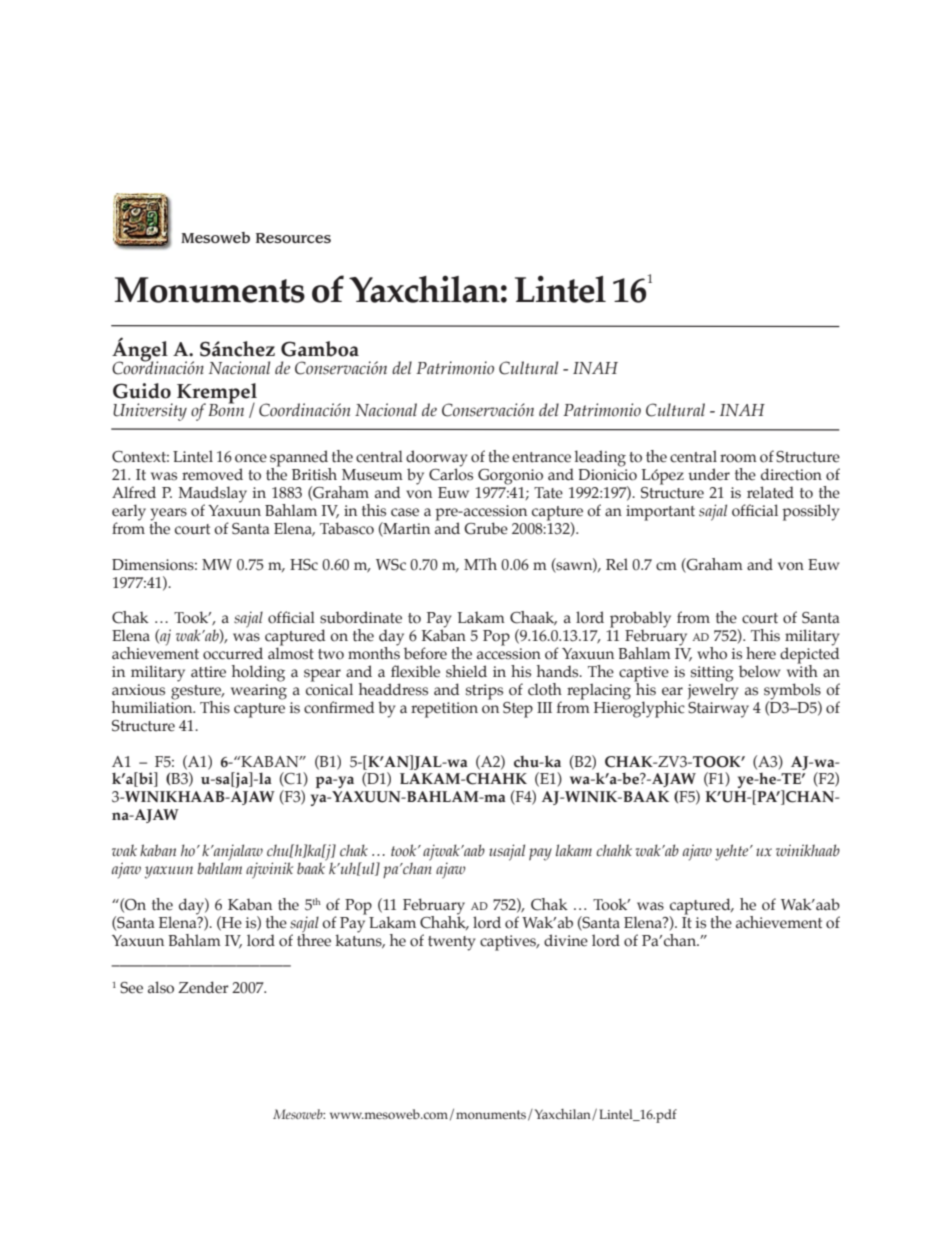 Image resolution: width=952 pixels, height=1233 pixels. Describe the element at coordinates (320, 349) in the image. I see `Gamboa` at that location.
